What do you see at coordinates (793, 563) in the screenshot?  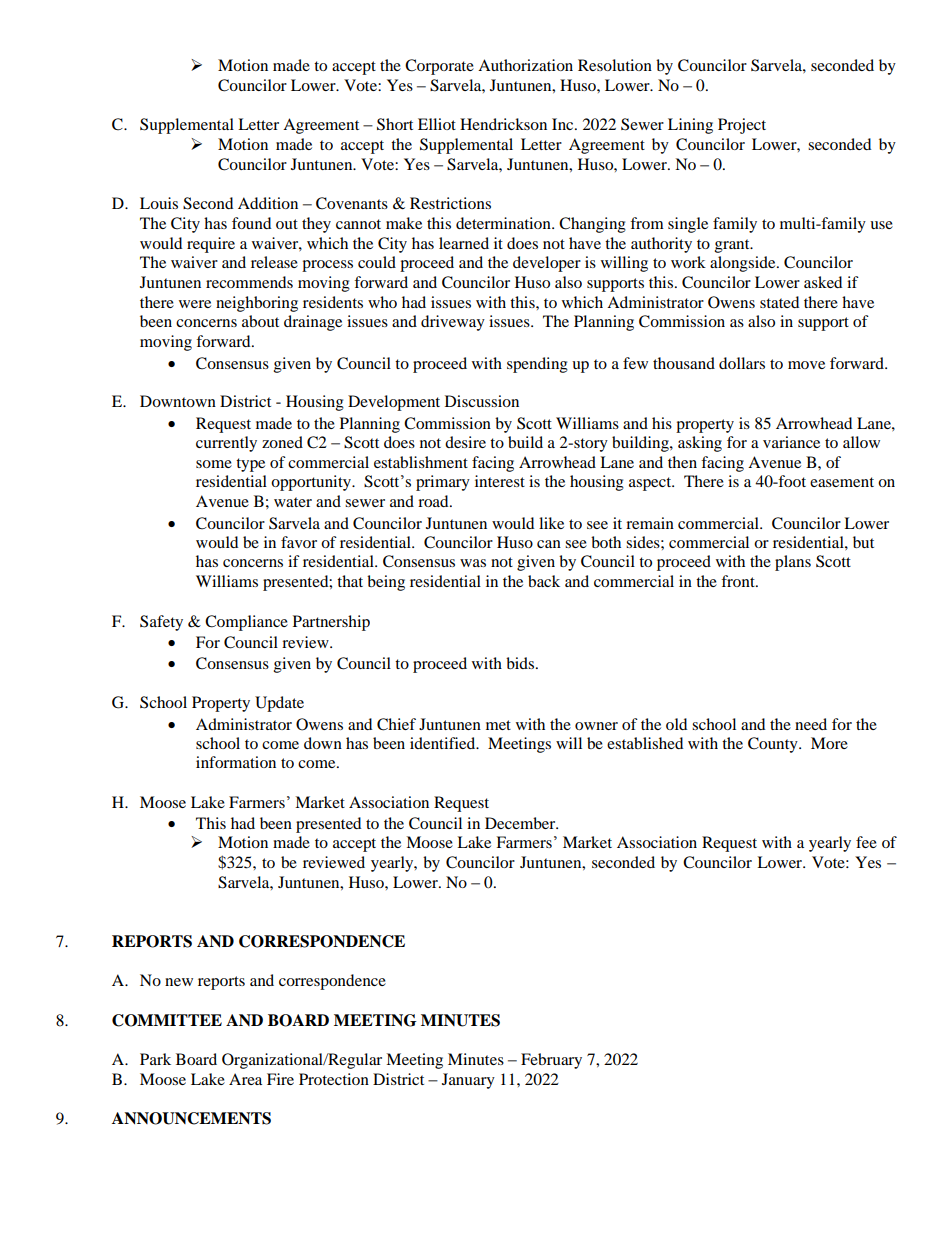 I see `plans` at bounding box center [793, 563].
